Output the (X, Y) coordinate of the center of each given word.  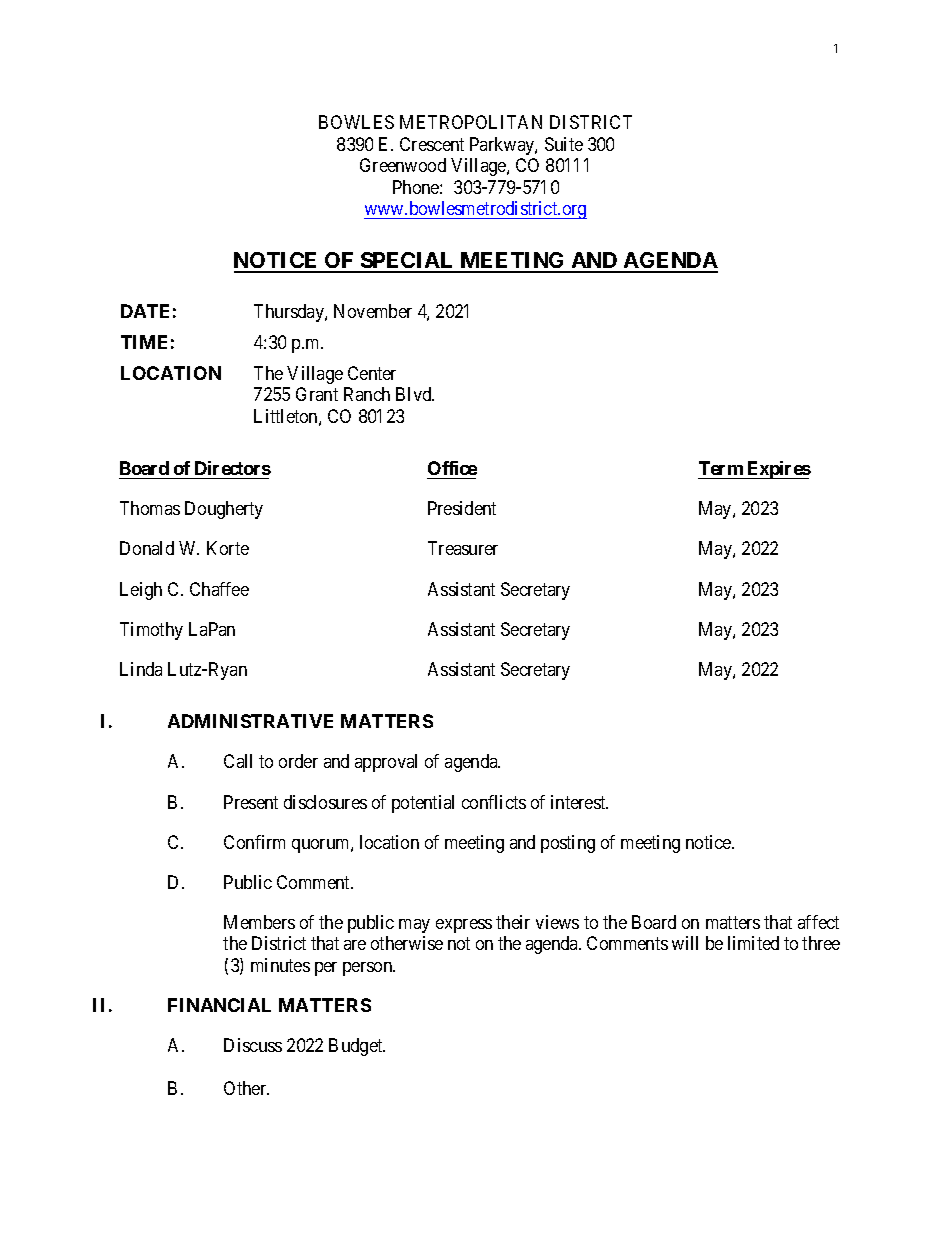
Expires (778, 470)
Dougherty (224, 510)
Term (721, 468)
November (373, 311)
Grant (317, 394)
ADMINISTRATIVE (250, 721)
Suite (564, 144)
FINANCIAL (219, 1005)
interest (579, 802)
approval (386, 763)
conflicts (494, 802)
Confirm (254, 842)
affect (818, 922)
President (462, 508)
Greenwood (403, 165)
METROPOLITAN (471, 122)
